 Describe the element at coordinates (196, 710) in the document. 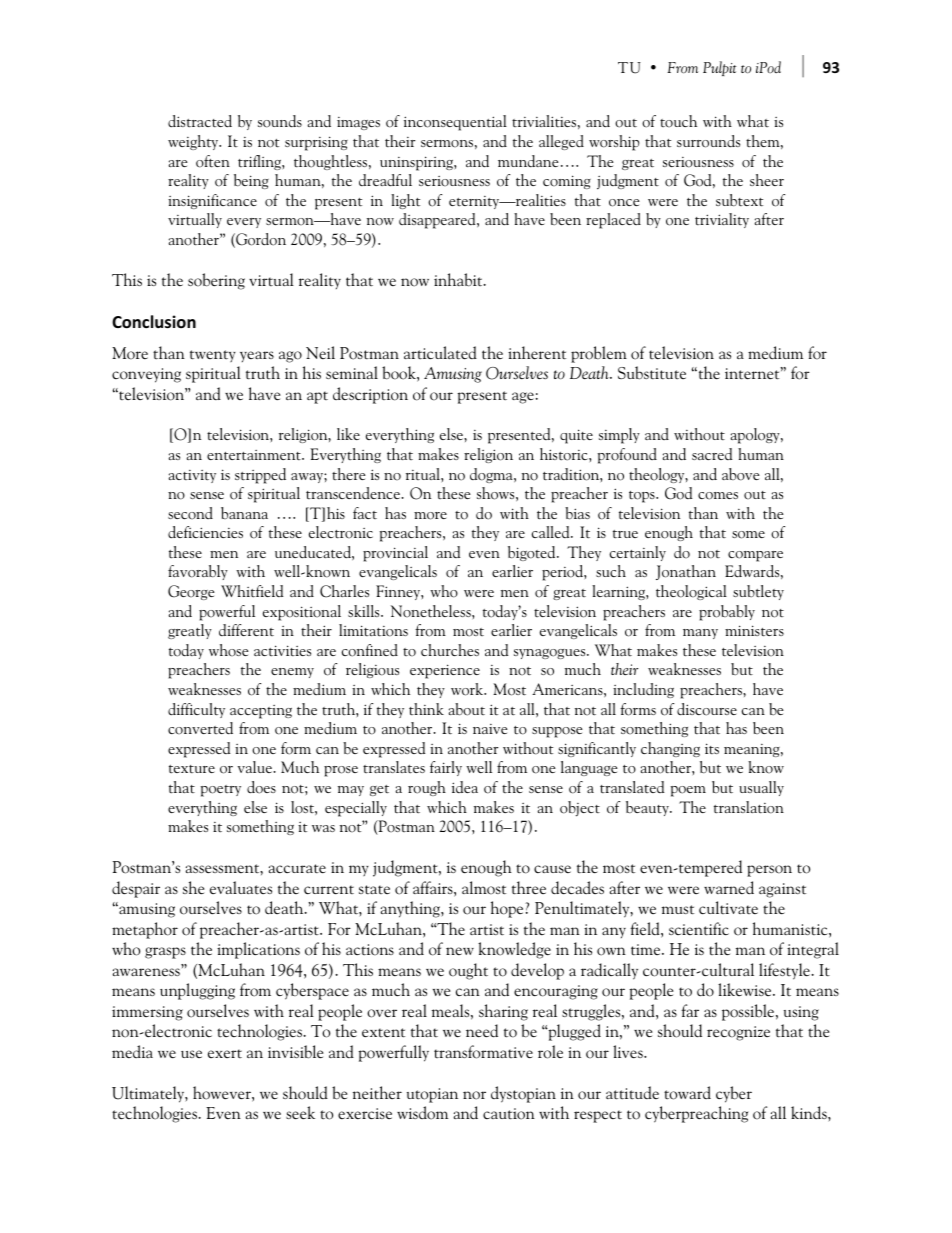

I see `difficulty` at that location.
